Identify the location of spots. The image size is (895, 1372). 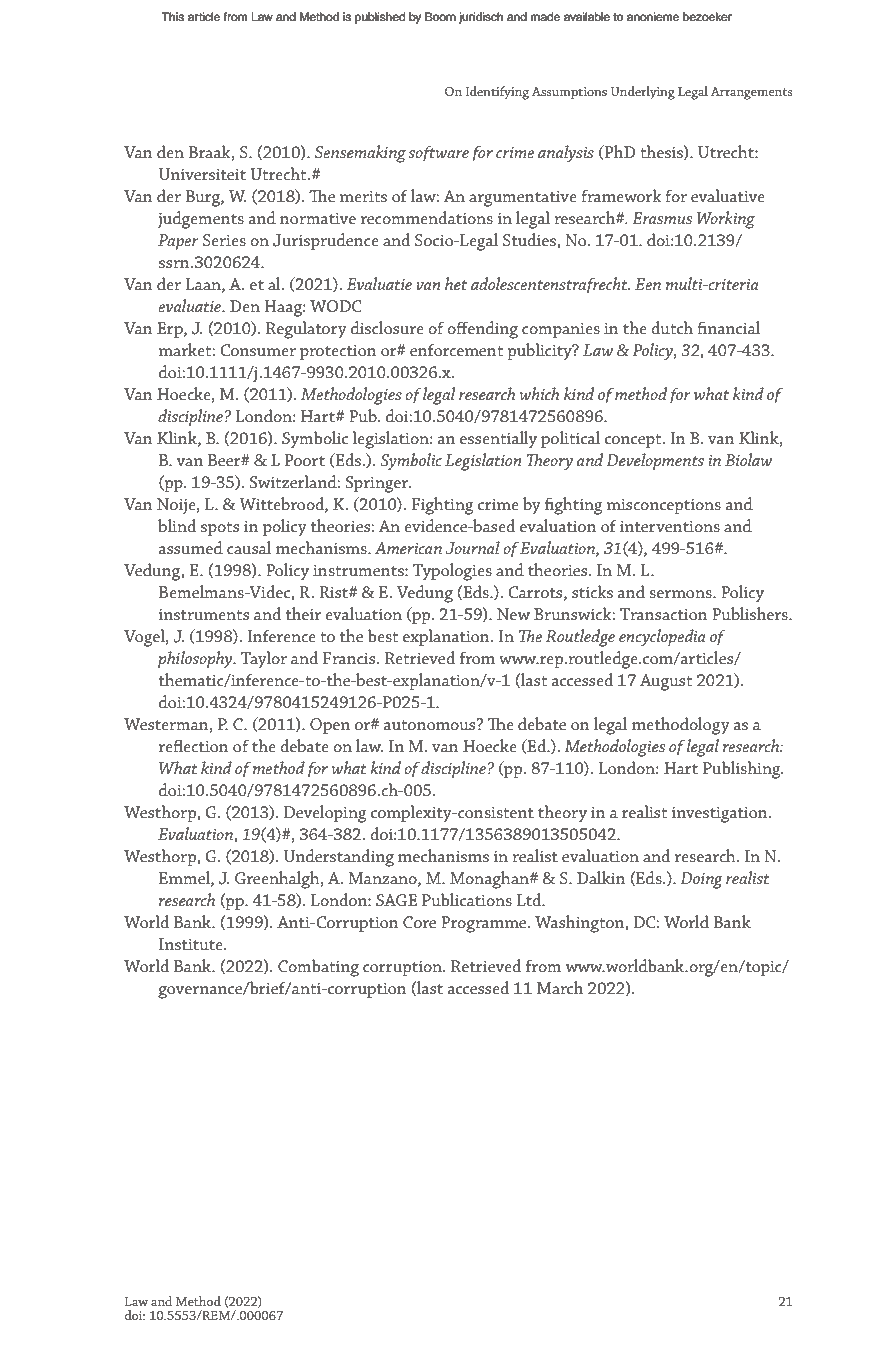
(220, 529).
